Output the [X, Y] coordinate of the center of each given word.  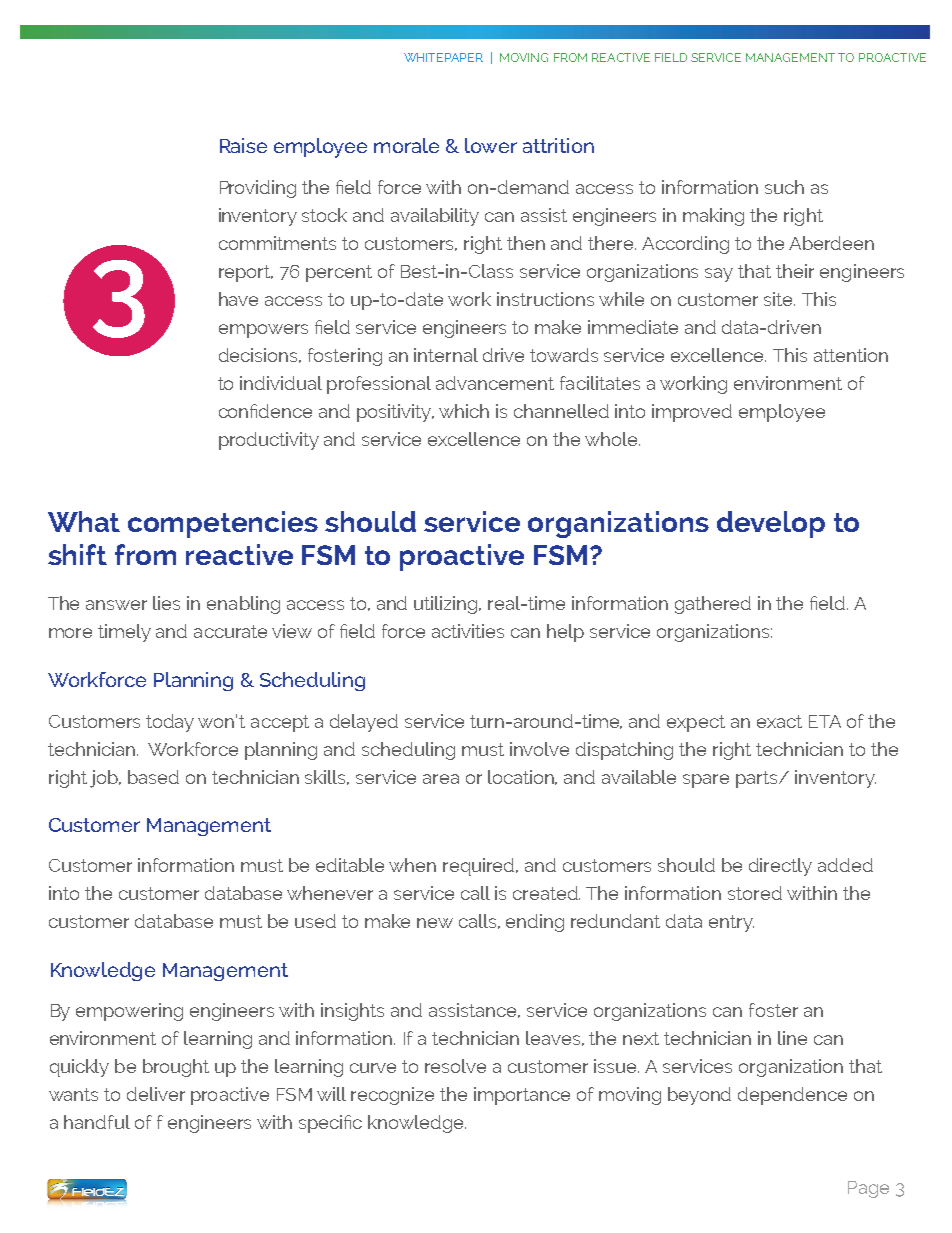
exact [779, 721]
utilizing [447, 605]
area [441, 779]
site [779, 299]
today [170, 723]
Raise [243, 145]
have [238, 299]
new [435, 923]
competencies [223, 524]
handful [97, 1122]
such [784, 187]
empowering [129, 1012]
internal [446, 355]
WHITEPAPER [443, 57]
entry [731, 923]
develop [771, 524]
